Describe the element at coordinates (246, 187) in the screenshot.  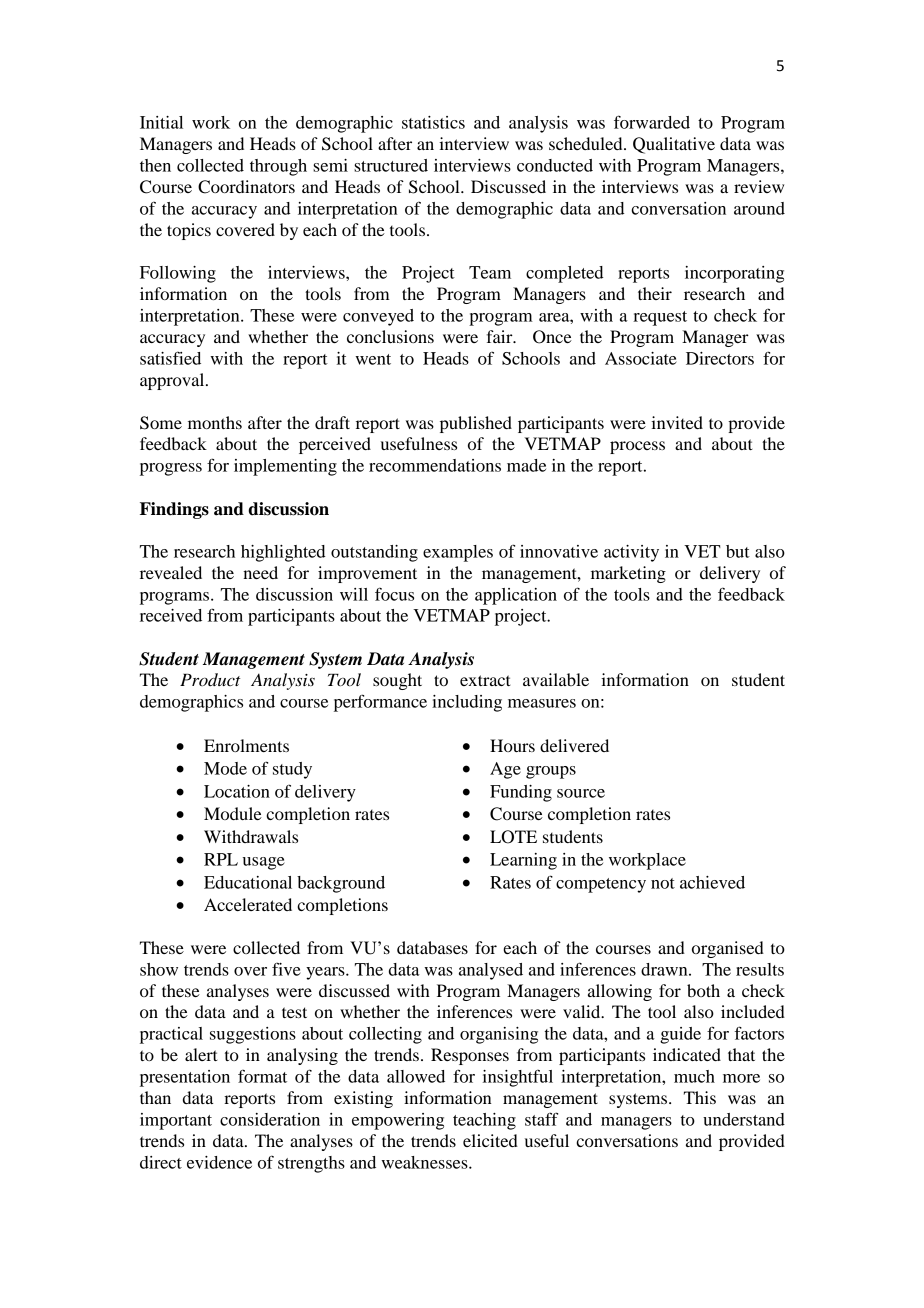
I see `Coordinators` at that location.
